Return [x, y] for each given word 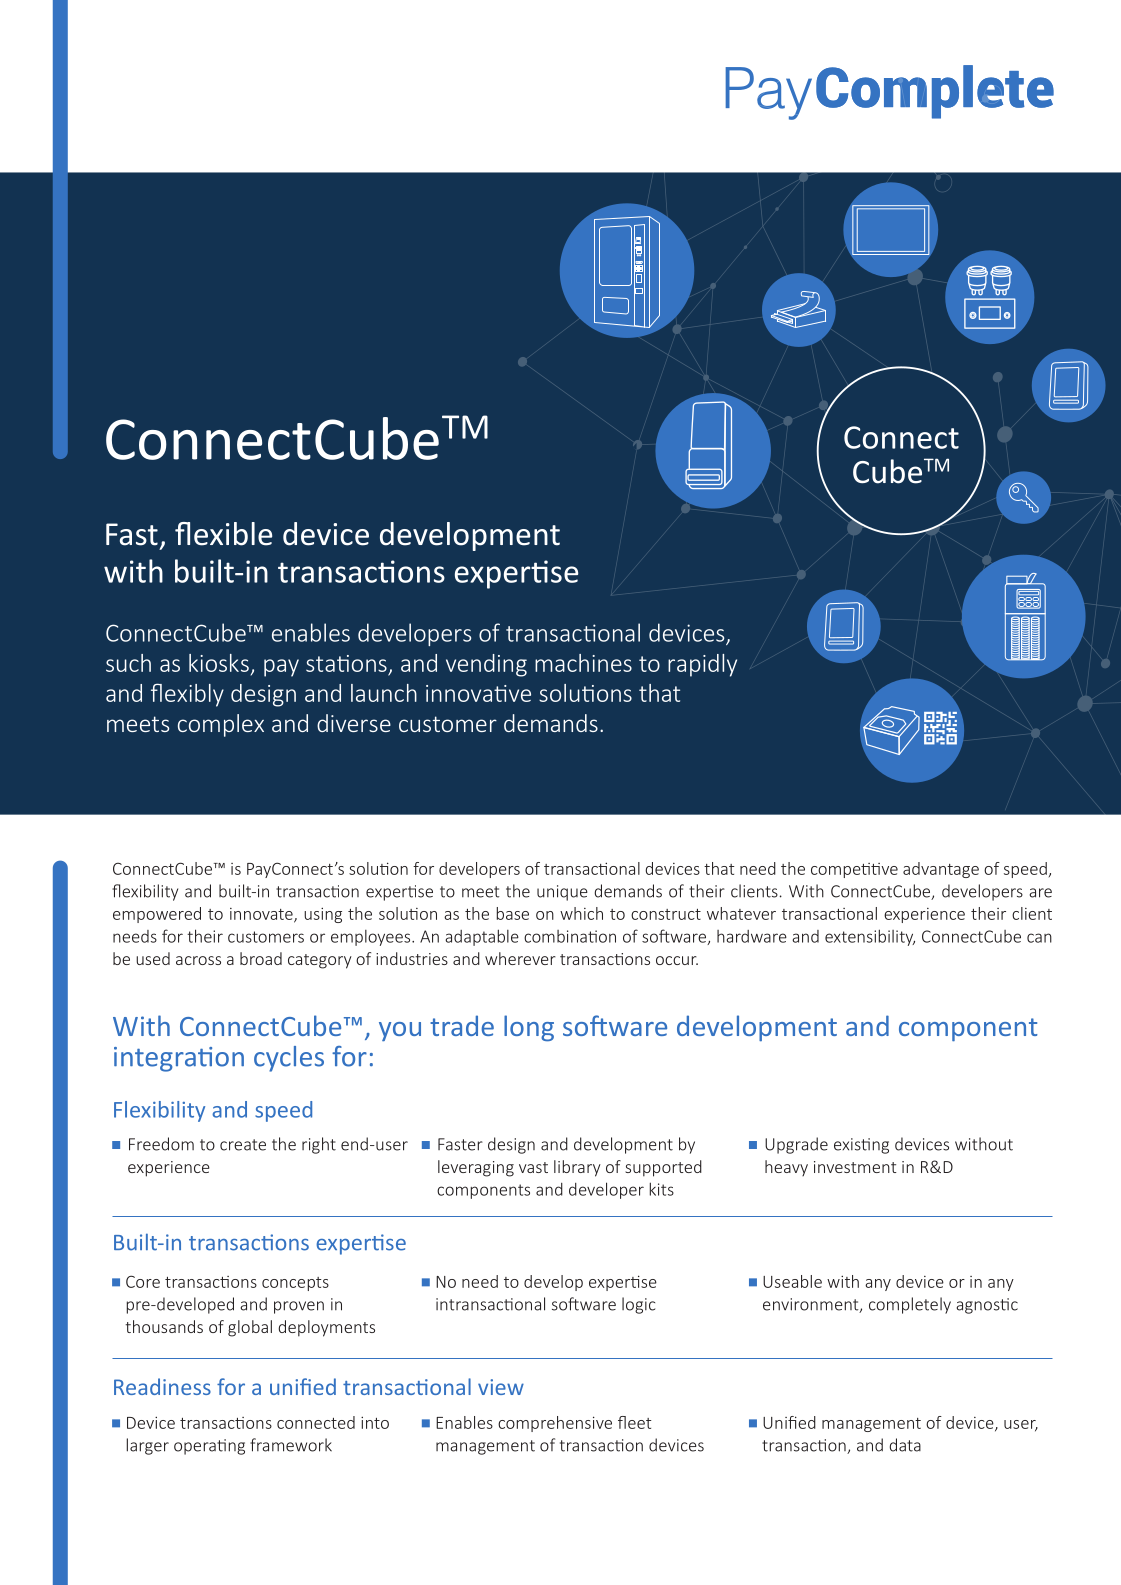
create [243, 1145]
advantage [941, 870]
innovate [262, 915]
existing [861, 1146]
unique [562, 893]
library [577, 1168]
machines [583, 663]
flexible [223, 534]
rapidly [702, 665]
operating [209, 1447]
